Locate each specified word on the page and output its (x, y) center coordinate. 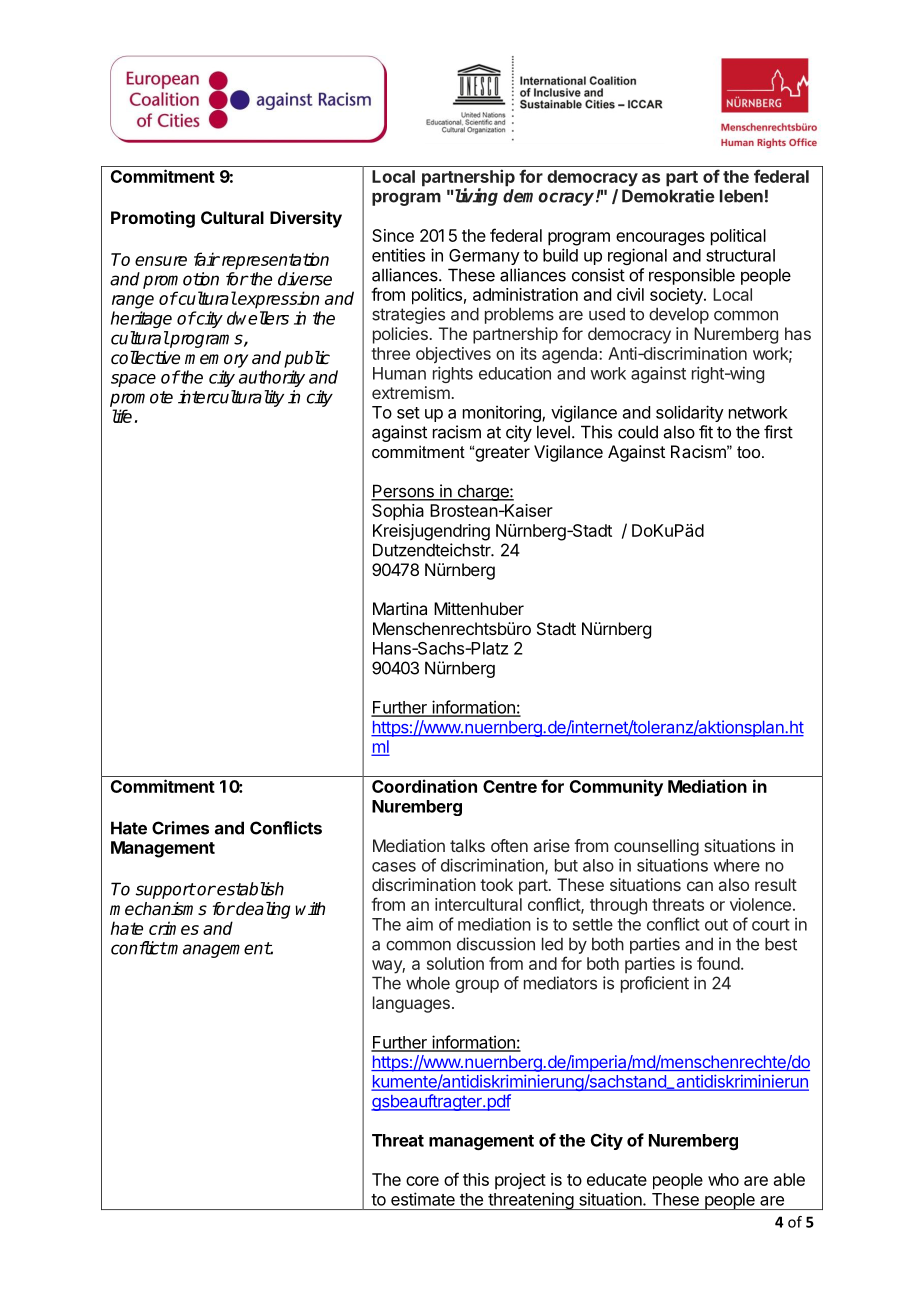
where (736, 865)
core (422, 1181)
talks (467, 845)
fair (207, 259)
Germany (484, 257)
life (122, 416)
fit (706, 432)
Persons (403, 492)
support (166, 891)
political (738, 237)
